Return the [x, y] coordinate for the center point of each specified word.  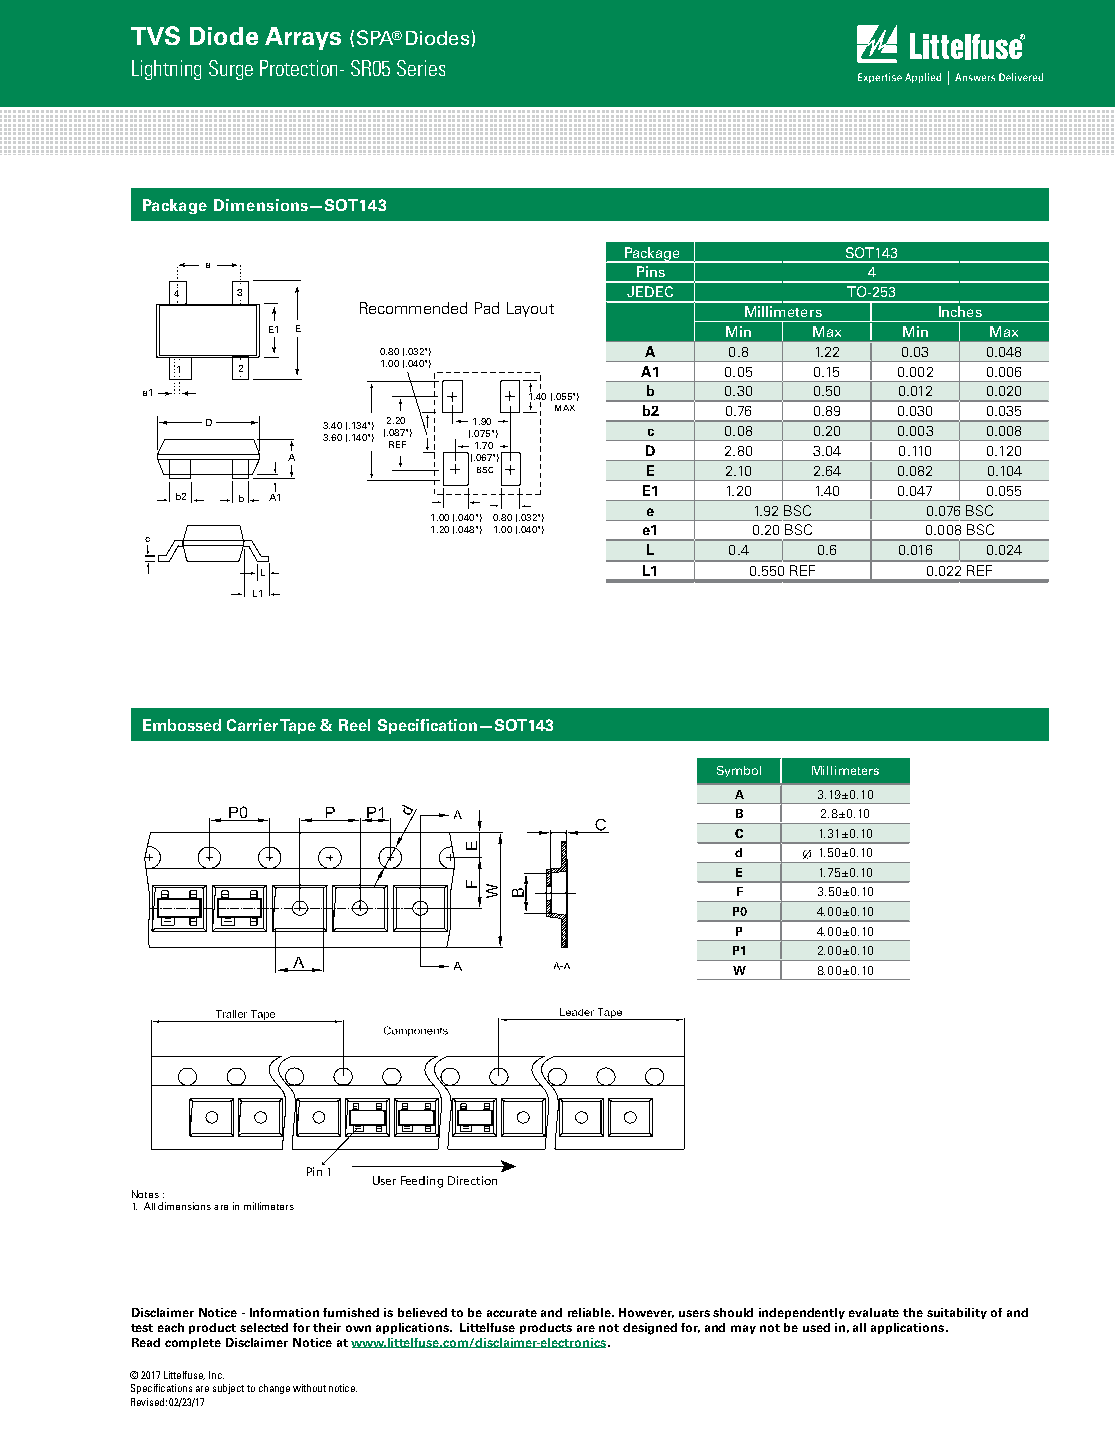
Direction [472, 1180]
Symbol [739, 771]
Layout [530, 309]
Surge [231, 70]
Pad [487, 308]
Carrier [252, 725]
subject [228, 1389]
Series [421, 68]
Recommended [413, 308]
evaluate [874, 1312]
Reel [354, 725]
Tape [298, 726]
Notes [145, 1194]
